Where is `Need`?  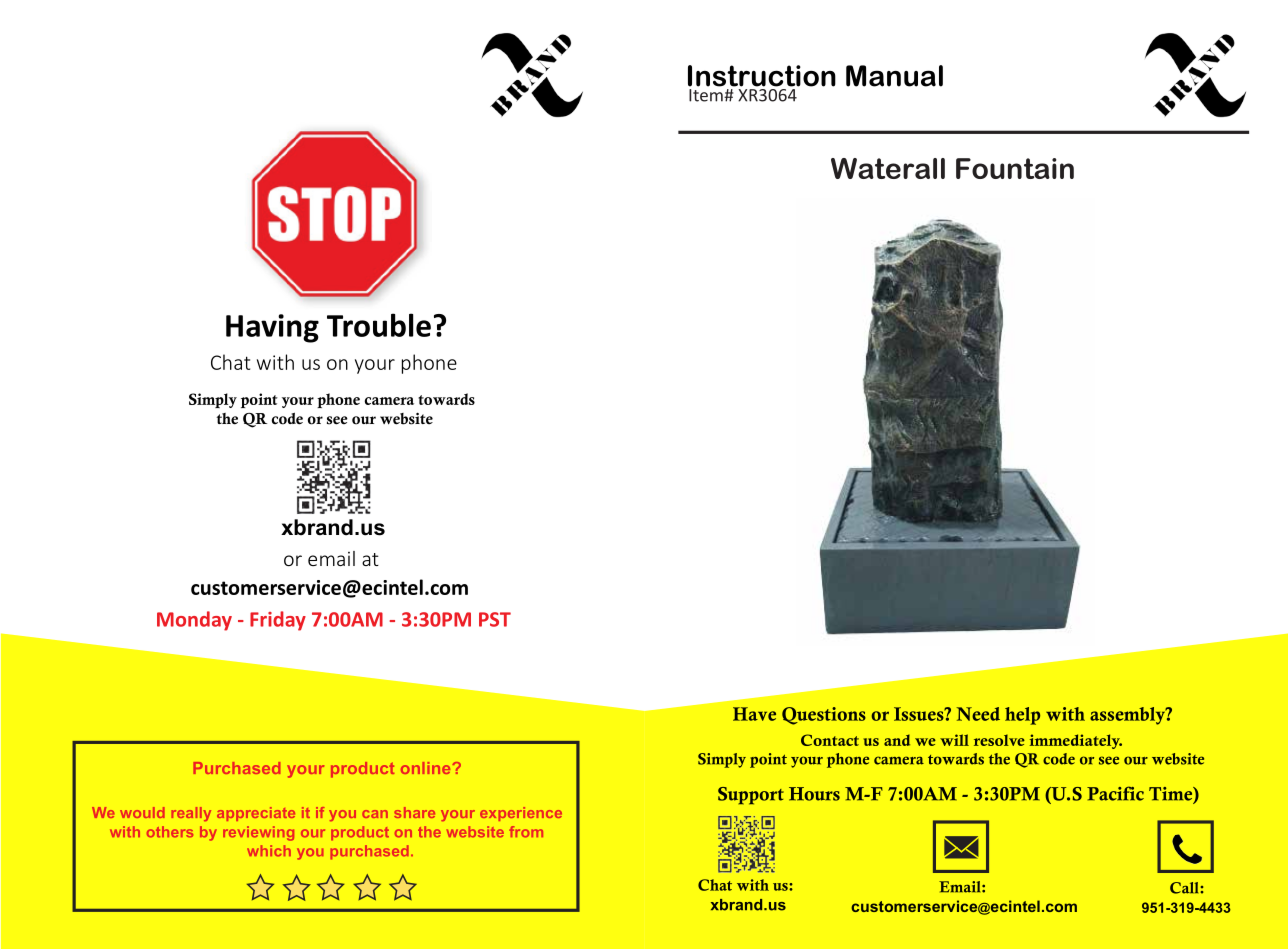 Need is located at coordinates (978, 714).
